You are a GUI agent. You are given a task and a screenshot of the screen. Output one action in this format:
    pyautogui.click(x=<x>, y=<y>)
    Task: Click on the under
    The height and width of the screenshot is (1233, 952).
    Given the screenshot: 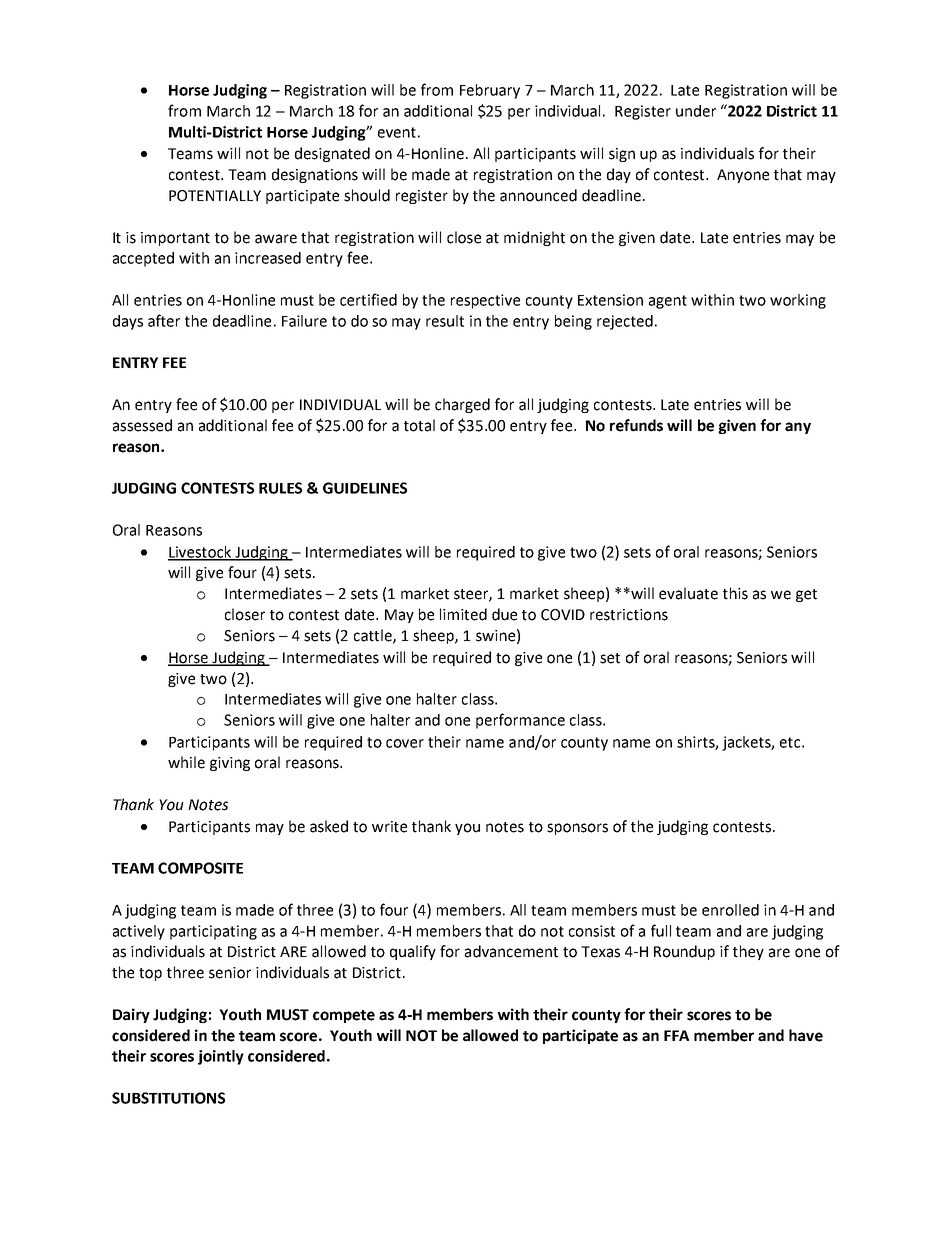 What is the action you would take?
    pyautogui.click(x=696, y=111)
